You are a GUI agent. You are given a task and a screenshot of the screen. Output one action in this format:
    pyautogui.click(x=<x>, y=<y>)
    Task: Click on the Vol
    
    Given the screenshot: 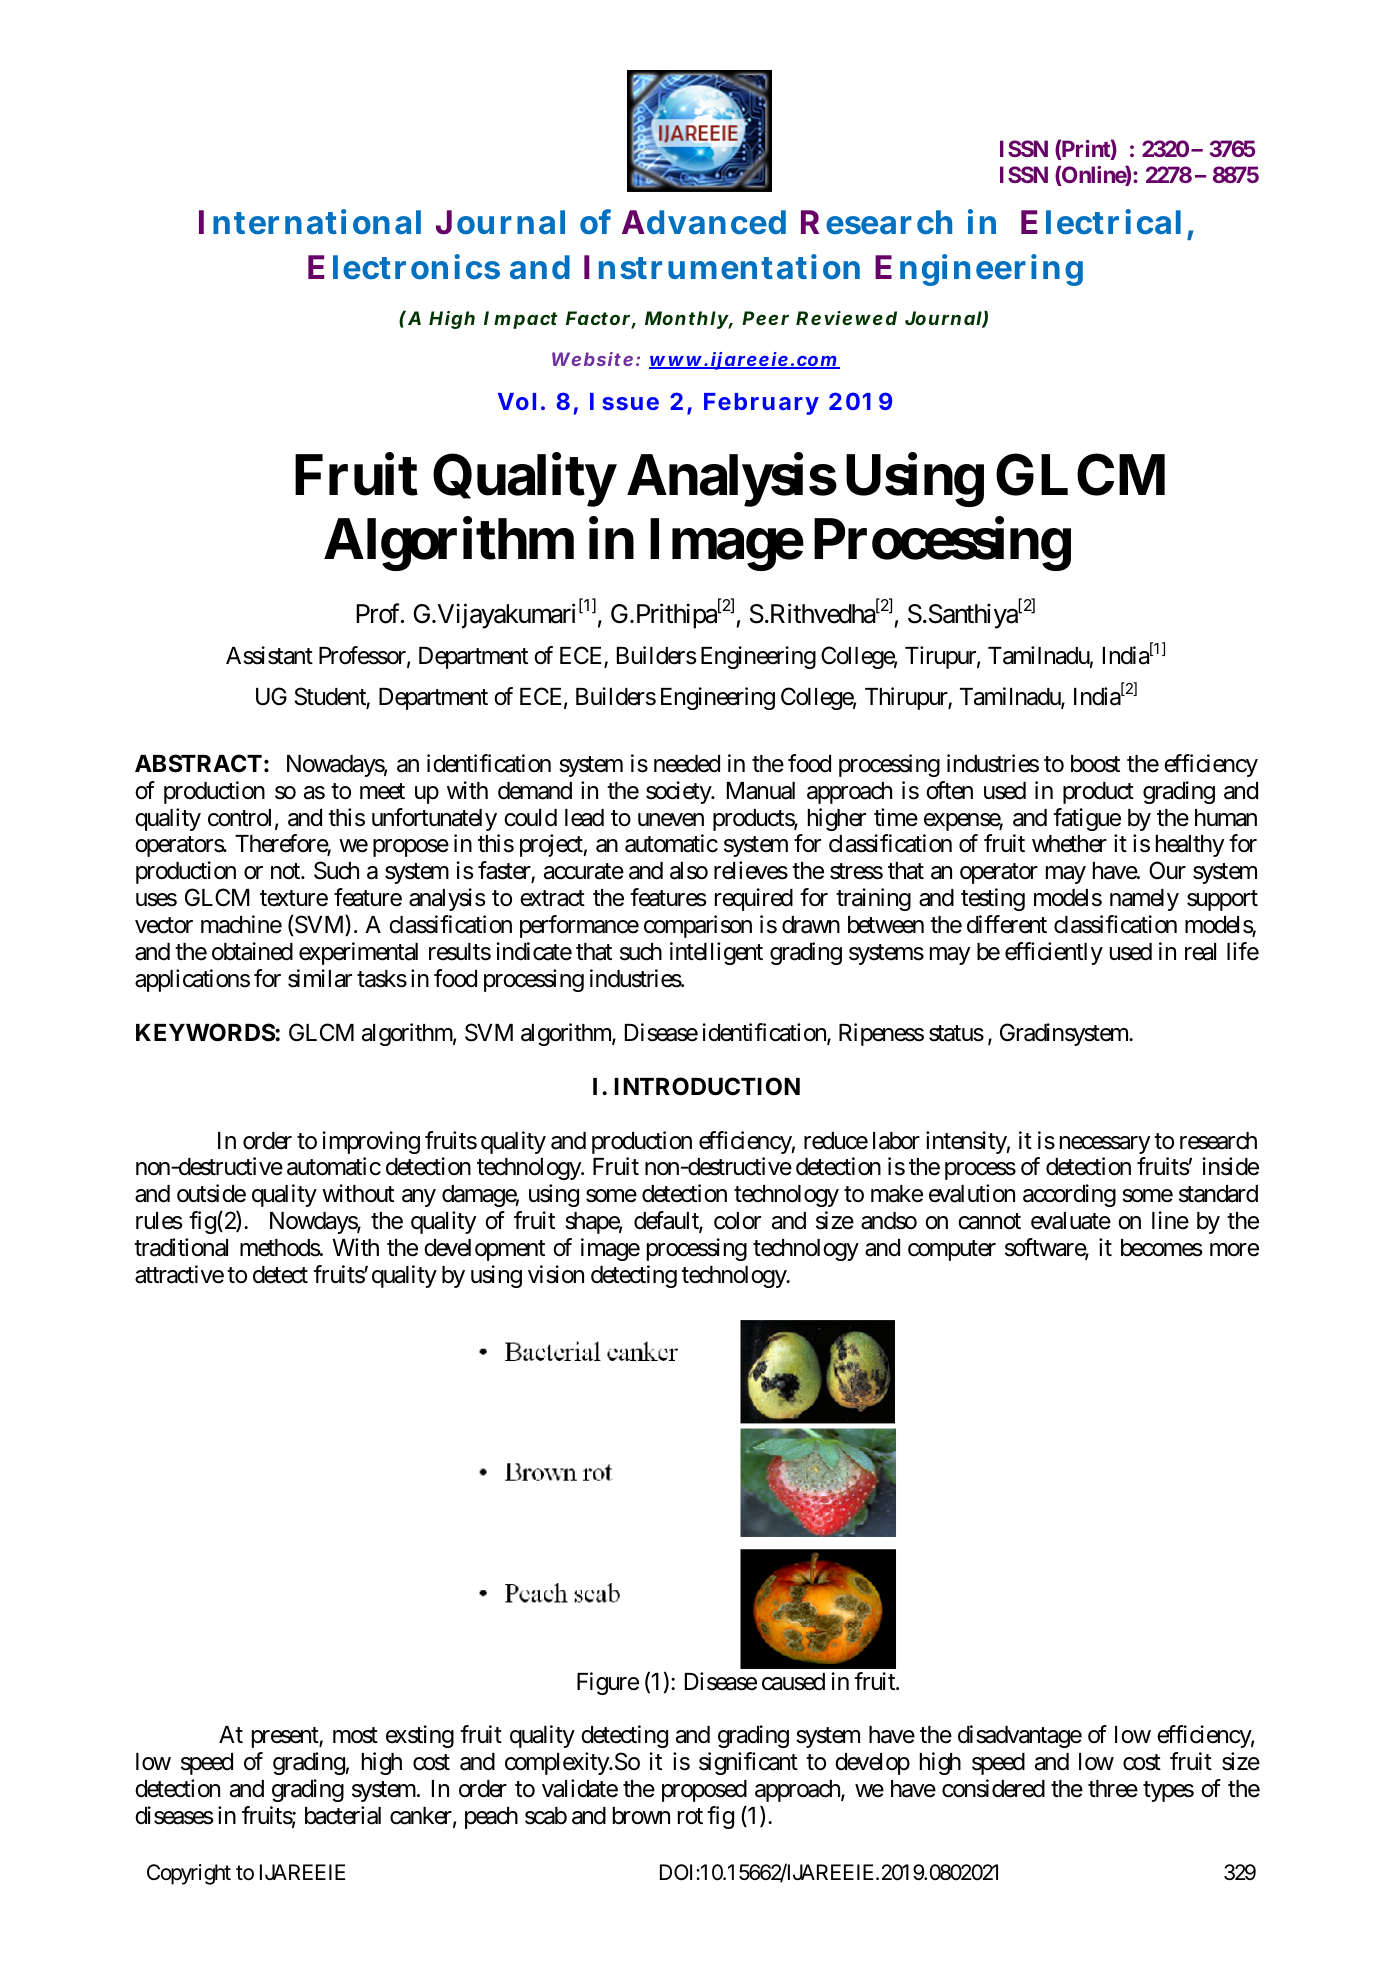 What is the action you would take?
    pyautogui.click(x=517, y=401)
